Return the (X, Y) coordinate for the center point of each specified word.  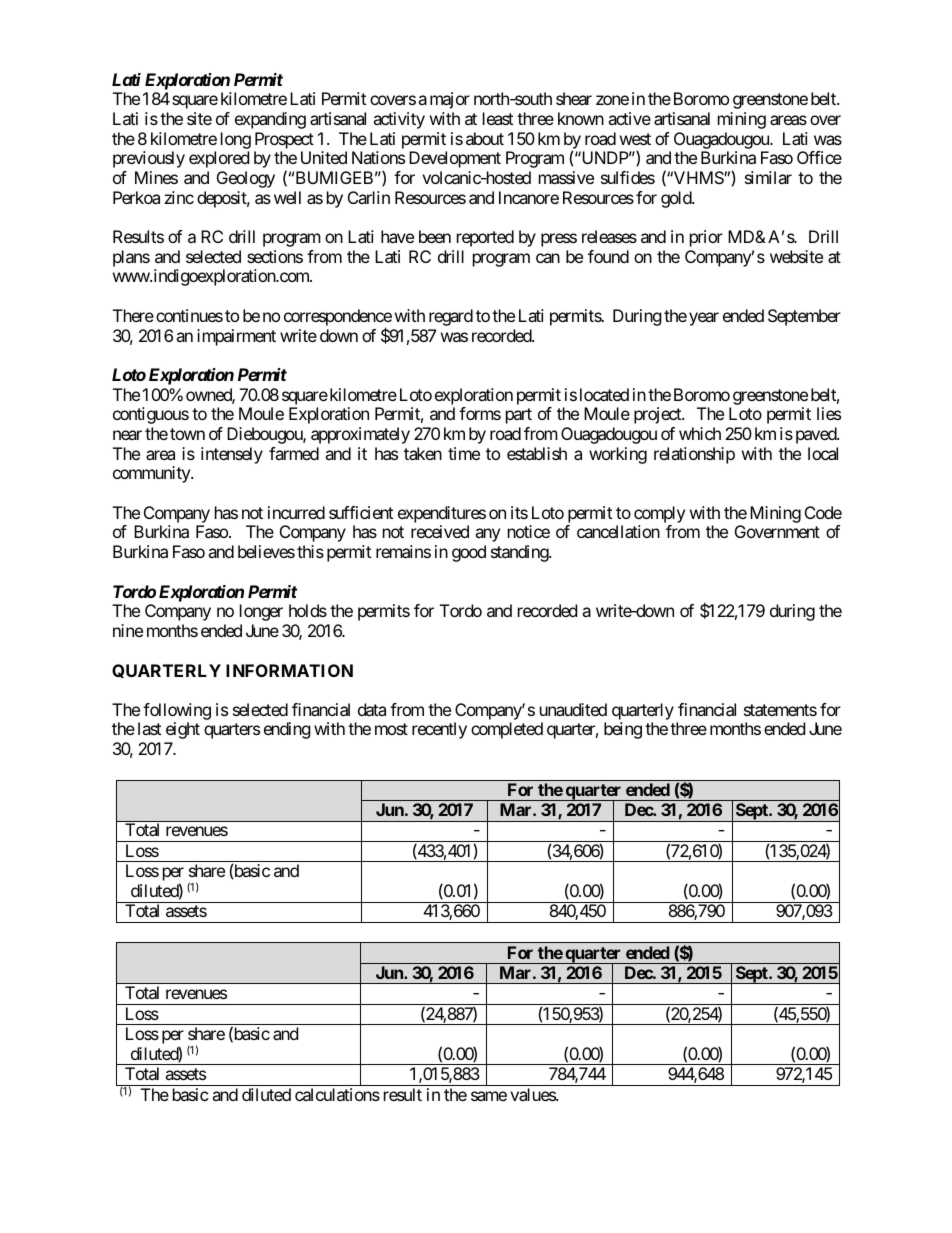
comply (659, 514)
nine (128, 630)
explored (219, 159)
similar (768, 177)
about (485, 138)
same (489, 1096)
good (469, 553)
